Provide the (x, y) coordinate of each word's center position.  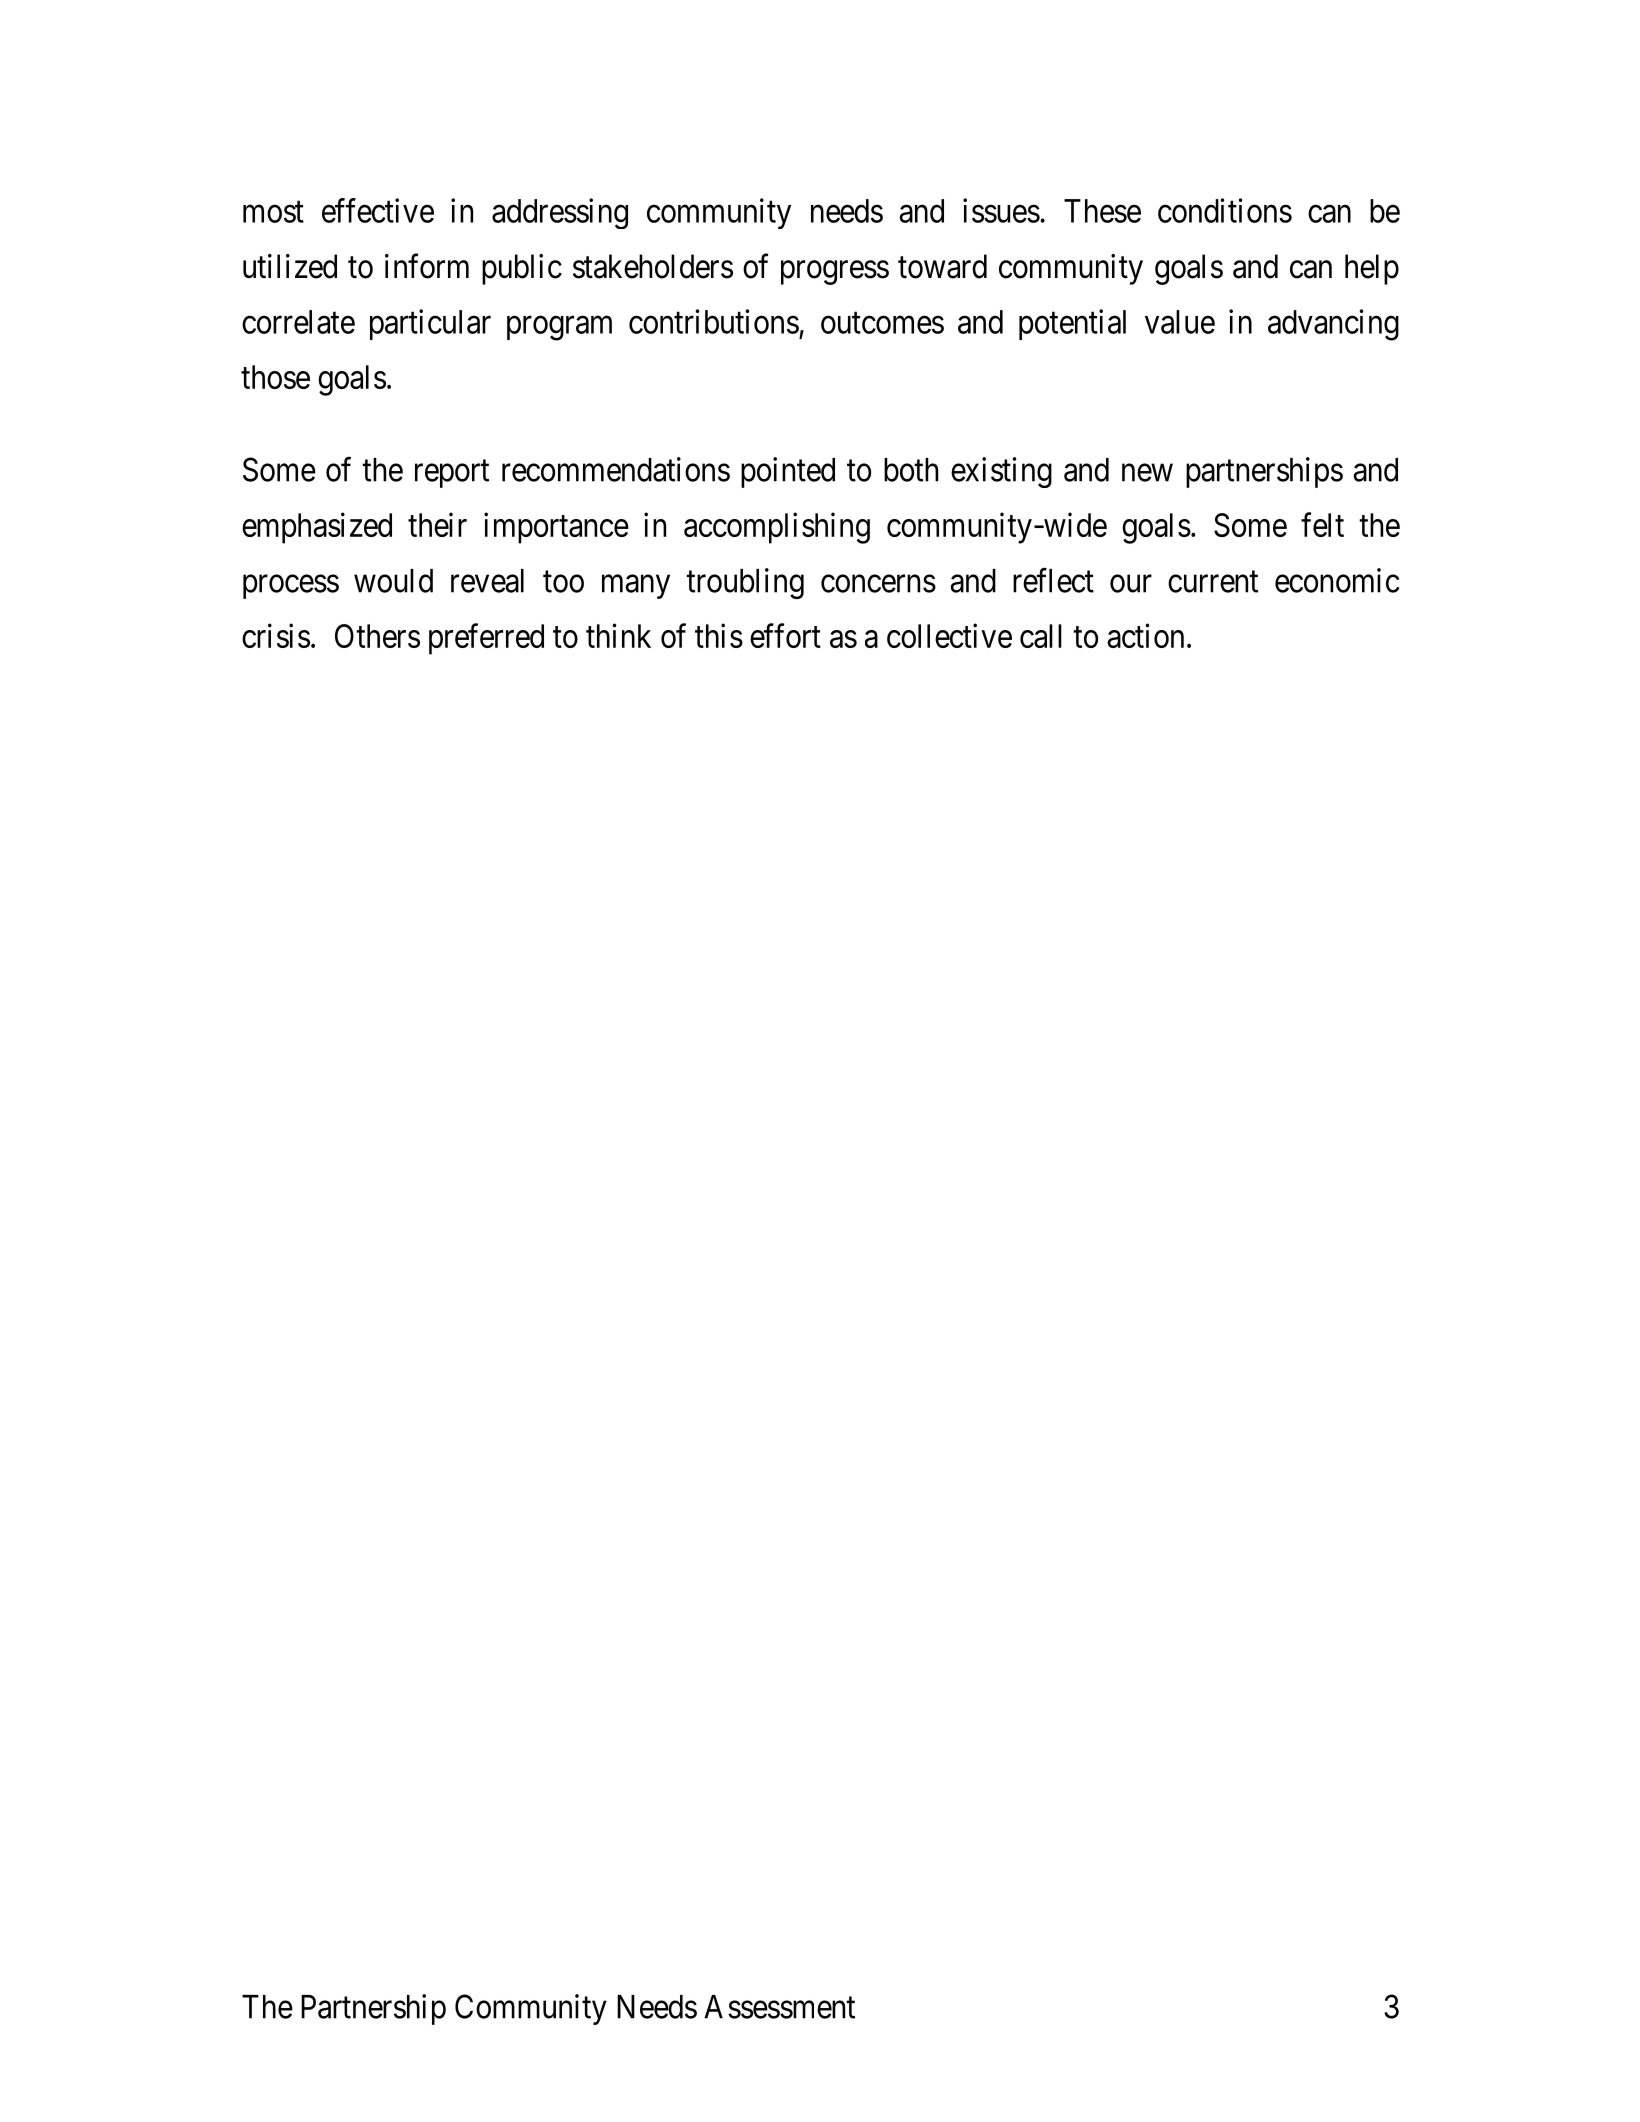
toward (942, 266)
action (1145, 635)
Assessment (779, 2007)
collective (949, 635)
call (1041, 636)
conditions (1225, 210)
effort (785, 635)
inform (427, 266)
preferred (486, 639)
